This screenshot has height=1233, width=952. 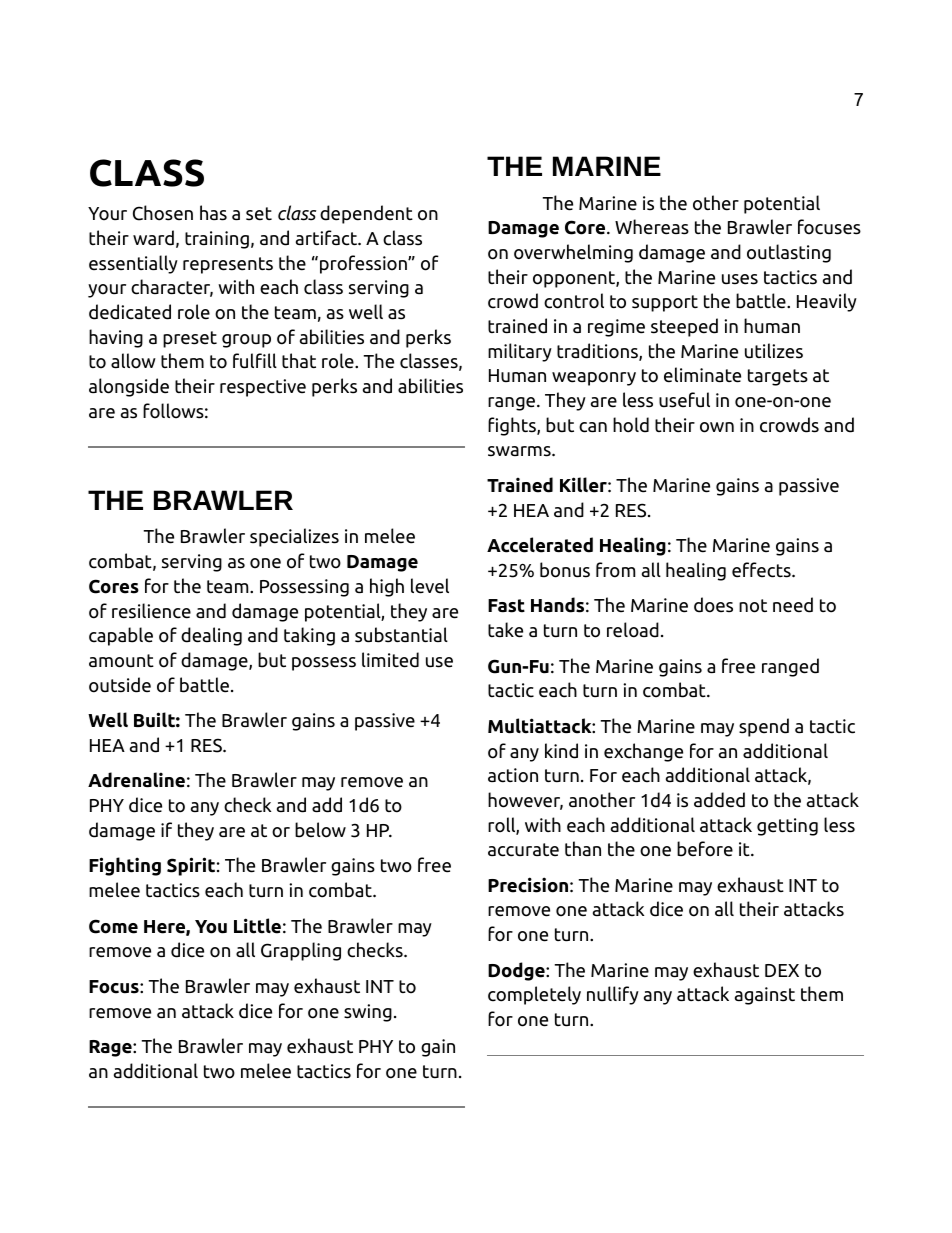 What do you see at coordinates (125, 866) in the screenshot?
I see `Fighting` at bounding box center [125, 866].
